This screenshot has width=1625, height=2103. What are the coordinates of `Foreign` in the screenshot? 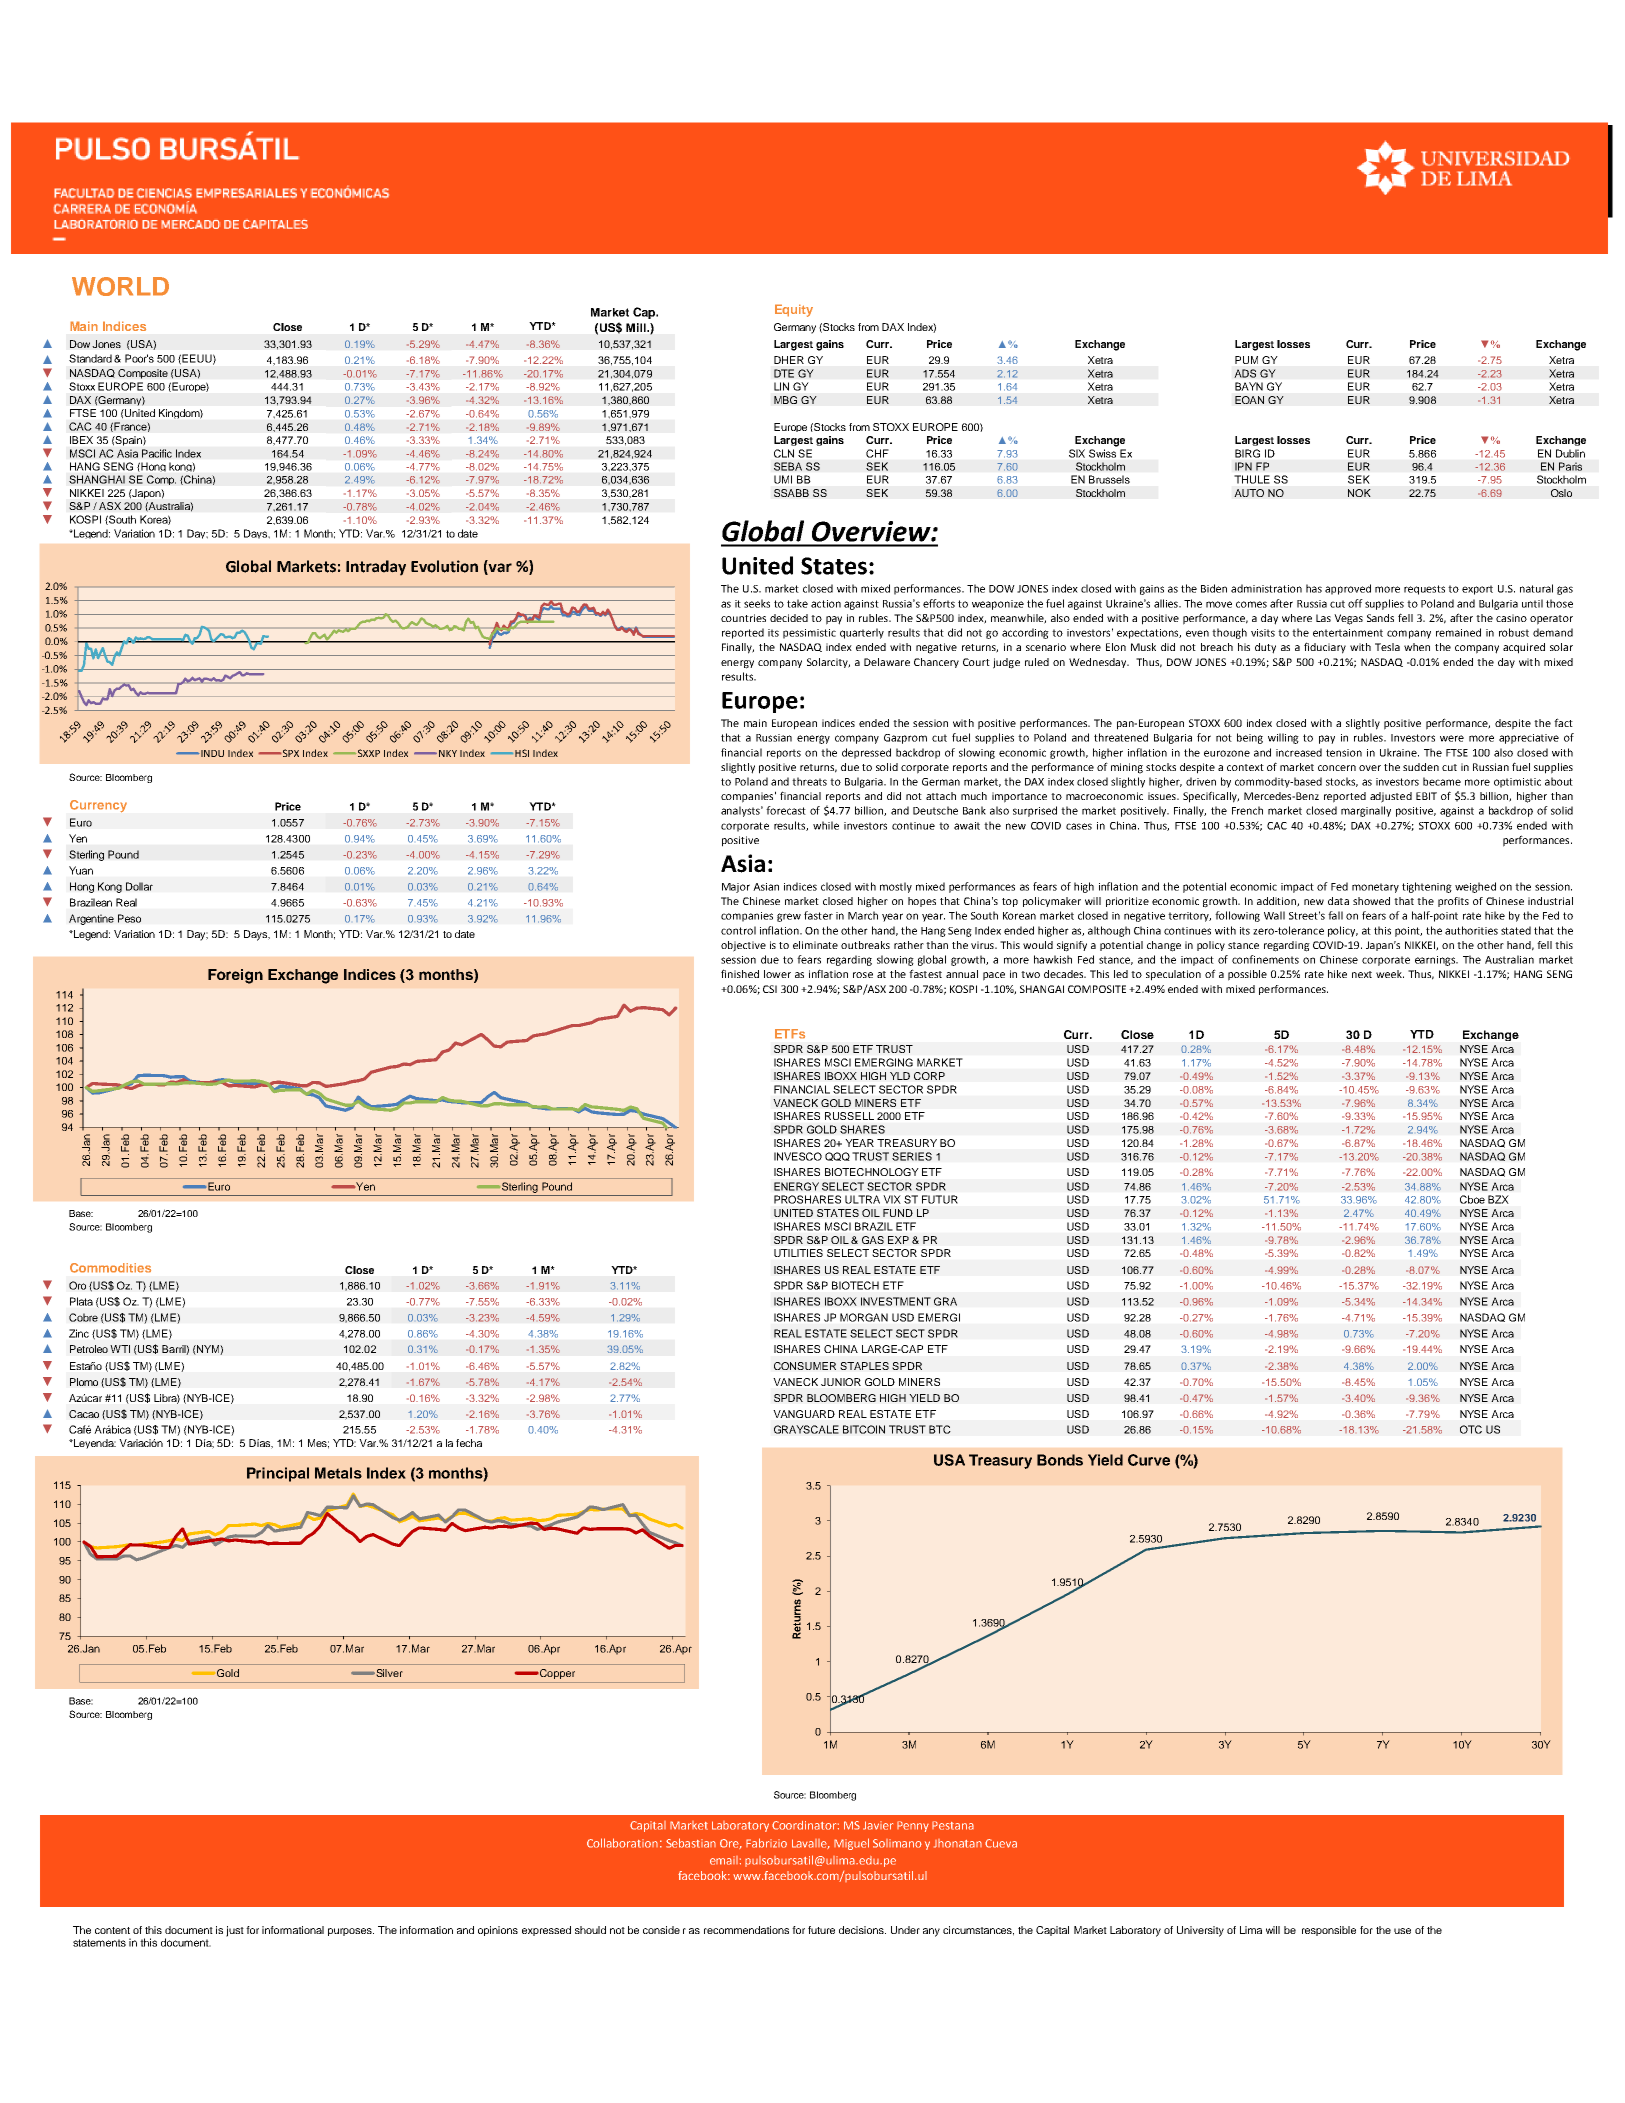 It's located at (235, 976).
